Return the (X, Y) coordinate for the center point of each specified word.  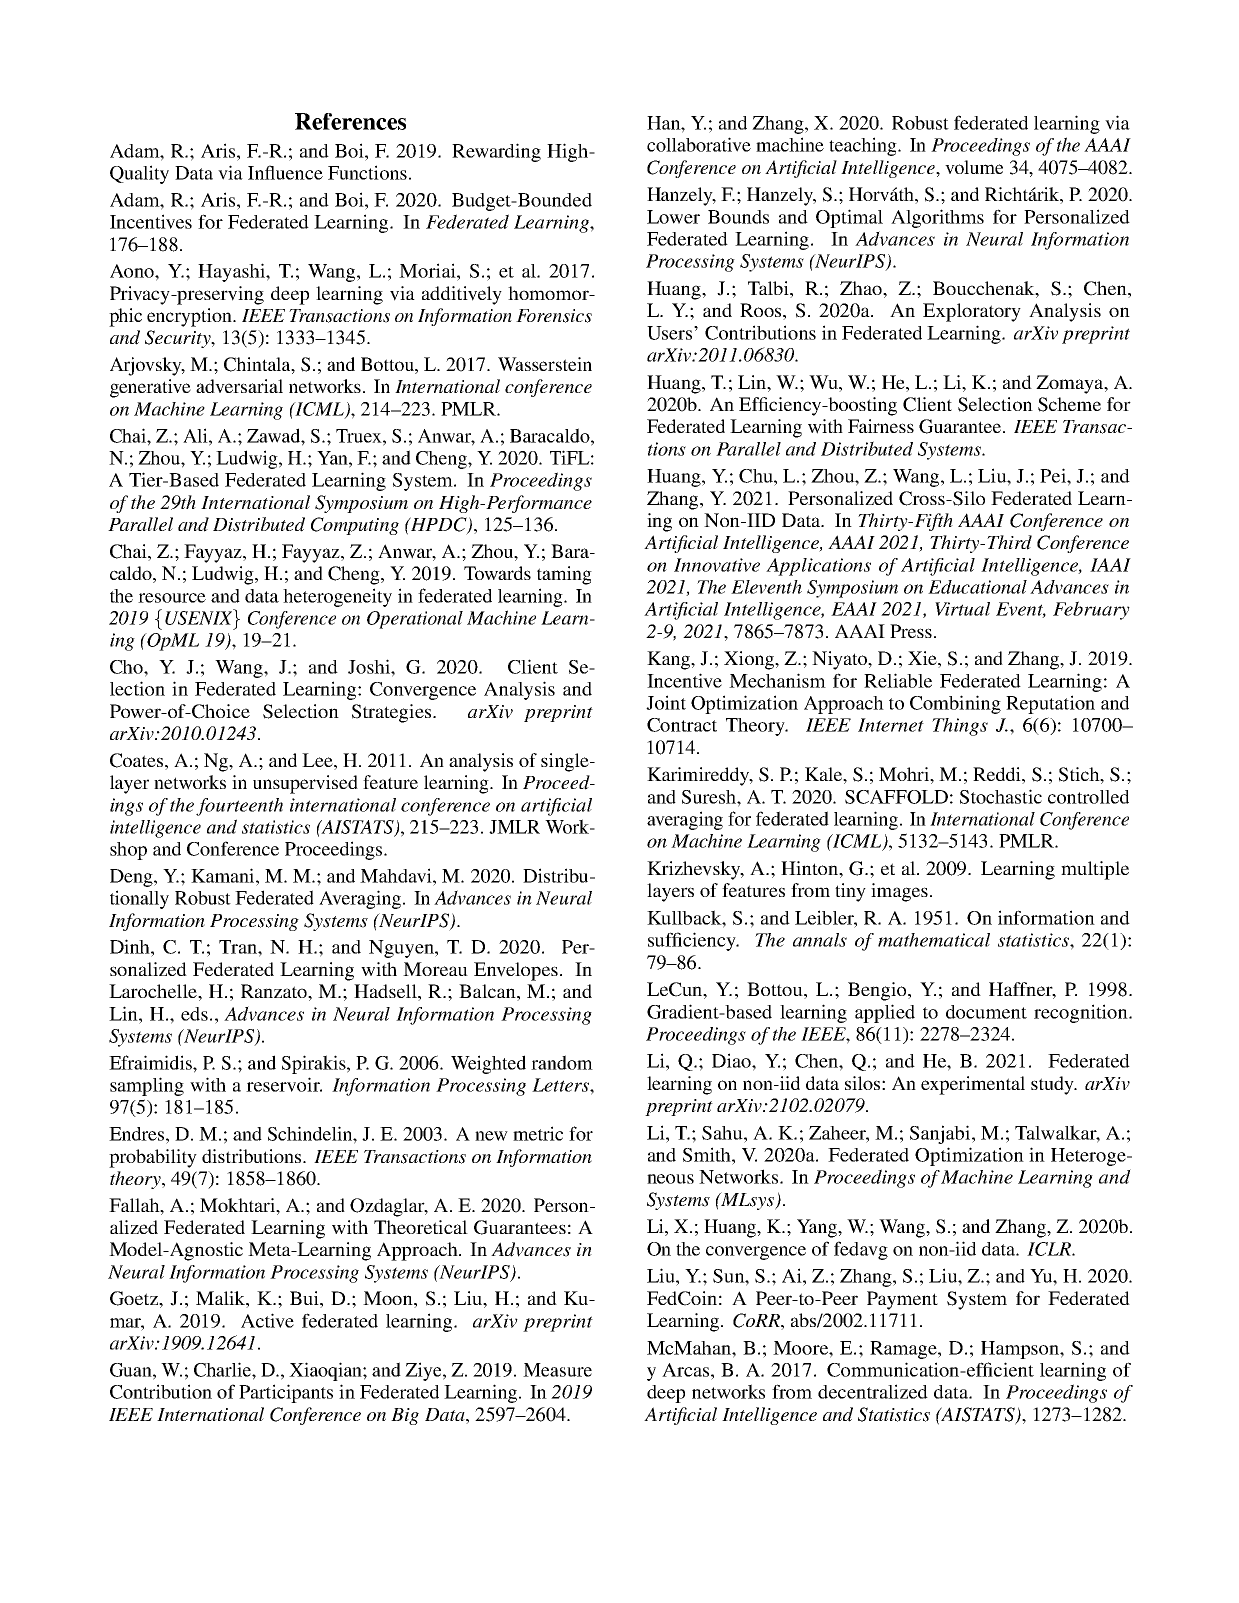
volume (974, 167)
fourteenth (239, 807)
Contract (682, 725)
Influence (285, 172)
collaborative (699, 144)
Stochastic (1001, 796)
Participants (286, 1393)
